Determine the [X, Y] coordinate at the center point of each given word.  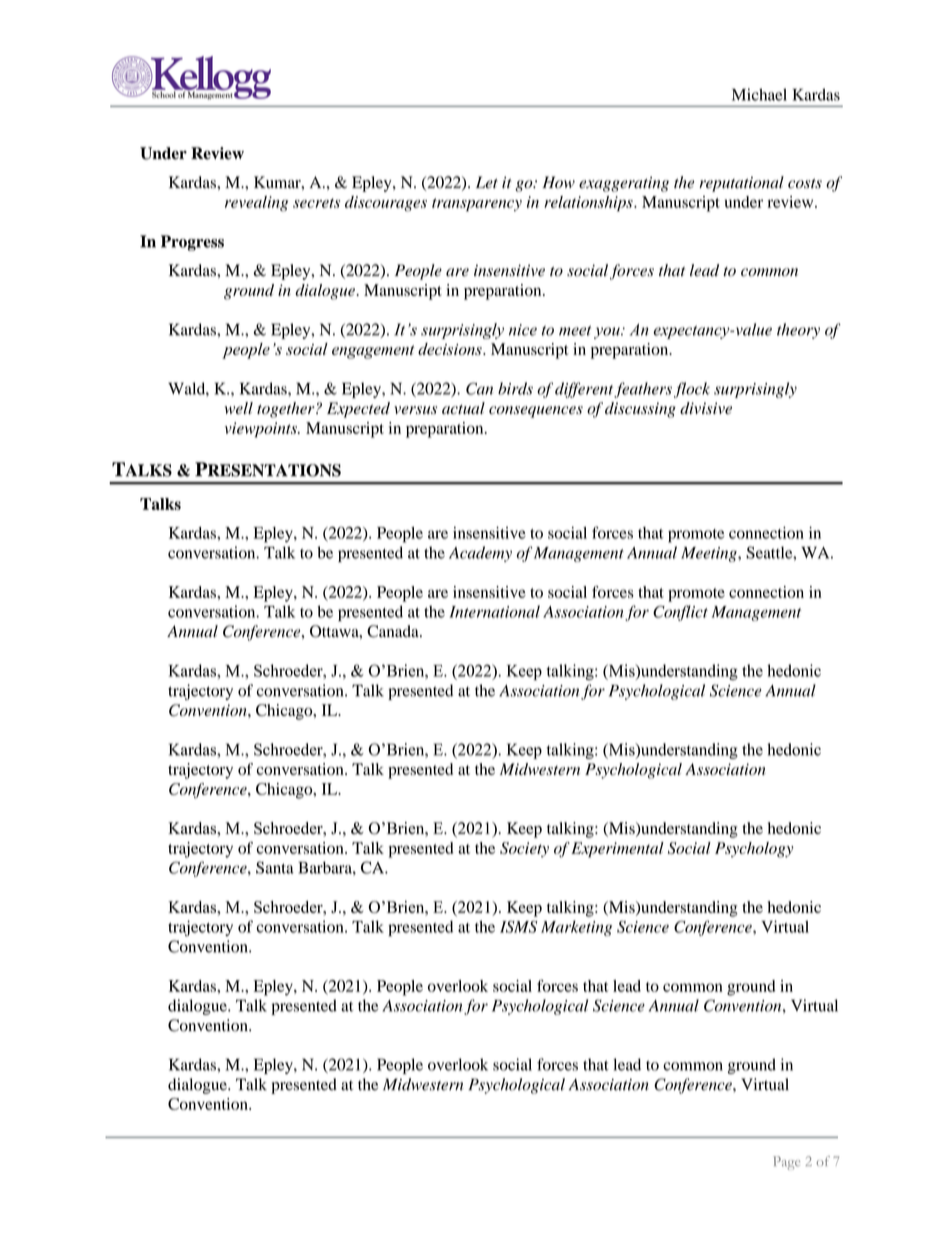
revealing [256, 204]
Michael [759, 94]
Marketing [576, 928]
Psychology [754, 850]
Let [487, 182]
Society [524, 849]
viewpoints [262, 430]
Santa [275, 867]
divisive [706, 408]
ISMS [518, 927]
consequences [536, 412]
